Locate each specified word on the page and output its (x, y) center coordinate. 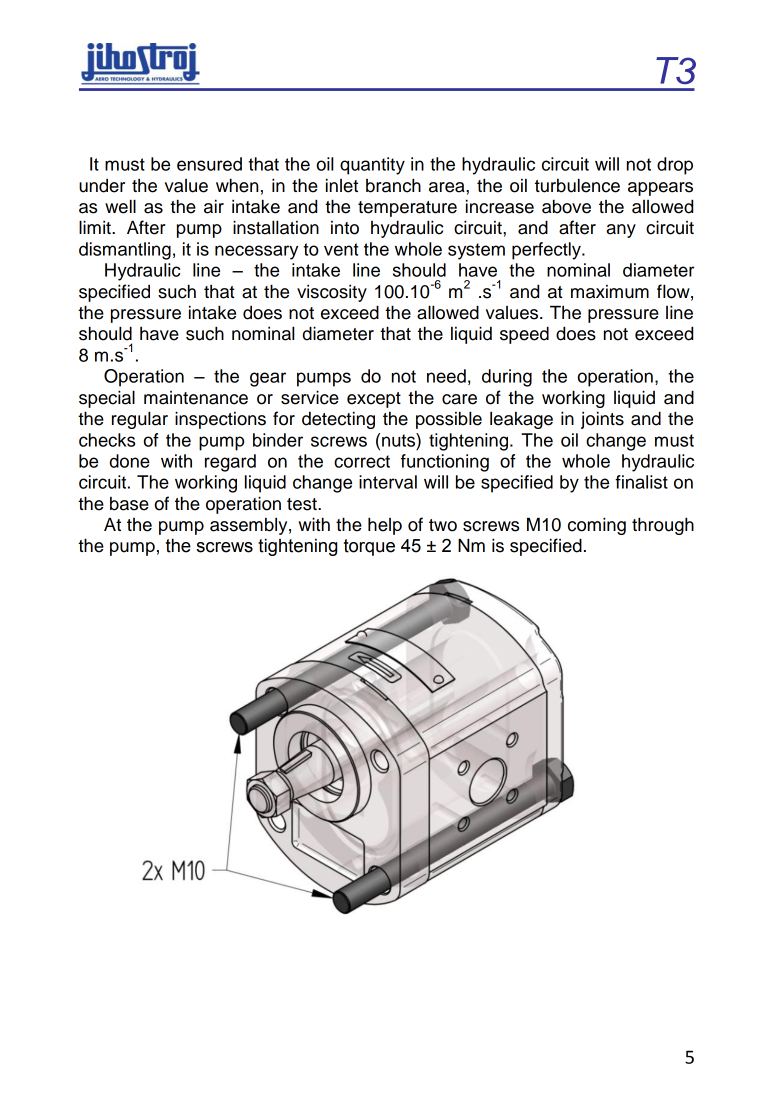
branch (393, 185)
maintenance (196, 398)
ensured (209, 164)
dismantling (125, 251)
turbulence (577, 185)
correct (362, 461)
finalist (641, 482)
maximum (610, 292)
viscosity (332, 293)
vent (341, 249)
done (130, 461)
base (129, 504)
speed (524, 335)
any (621, 231)
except (374, 400)
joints (602, 420)
